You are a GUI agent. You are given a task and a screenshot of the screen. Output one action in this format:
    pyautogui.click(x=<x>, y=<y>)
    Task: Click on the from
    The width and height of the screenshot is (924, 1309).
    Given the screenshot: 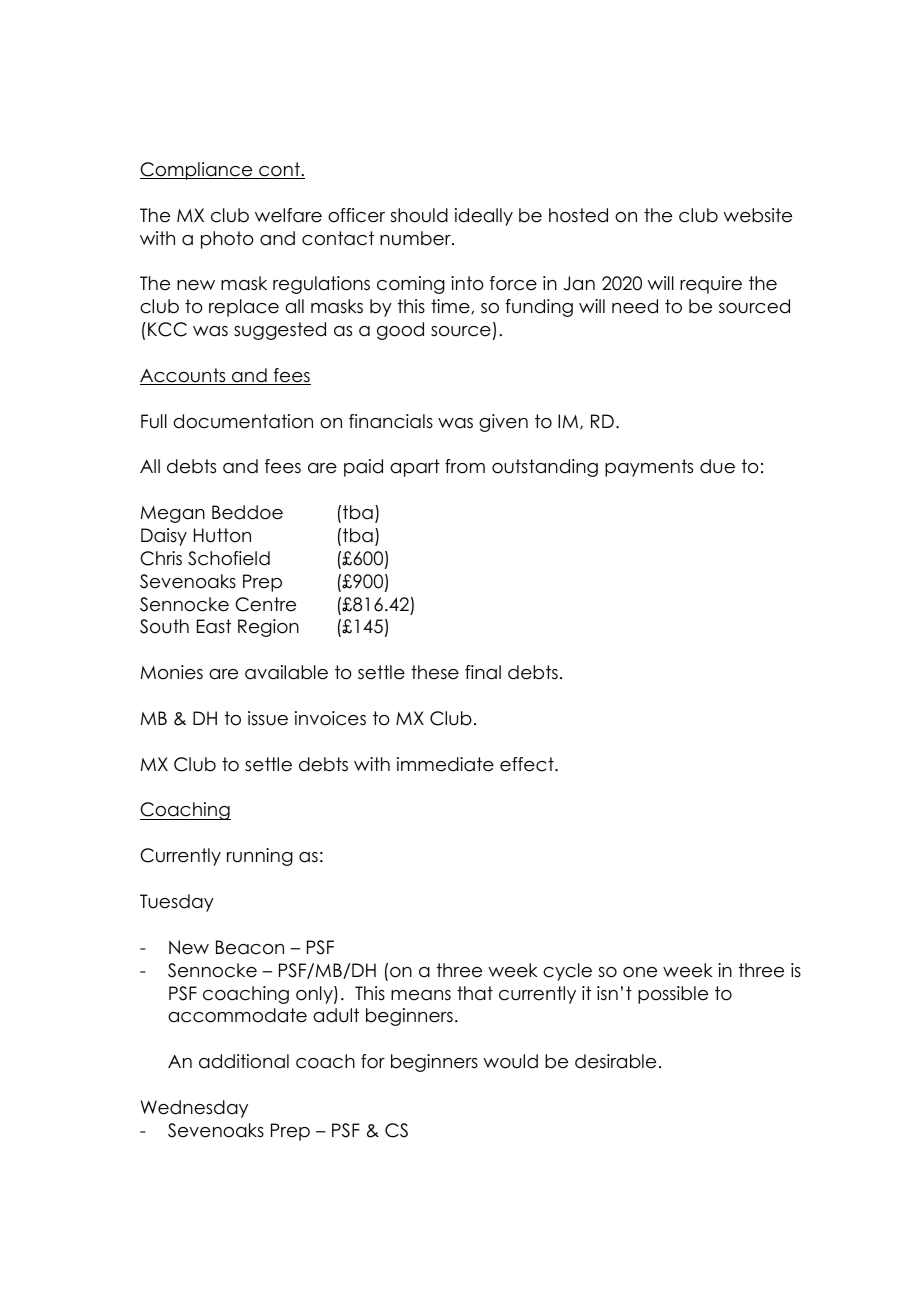 What is the action you would take?
    pyautogui.click(x=465, y=466)
